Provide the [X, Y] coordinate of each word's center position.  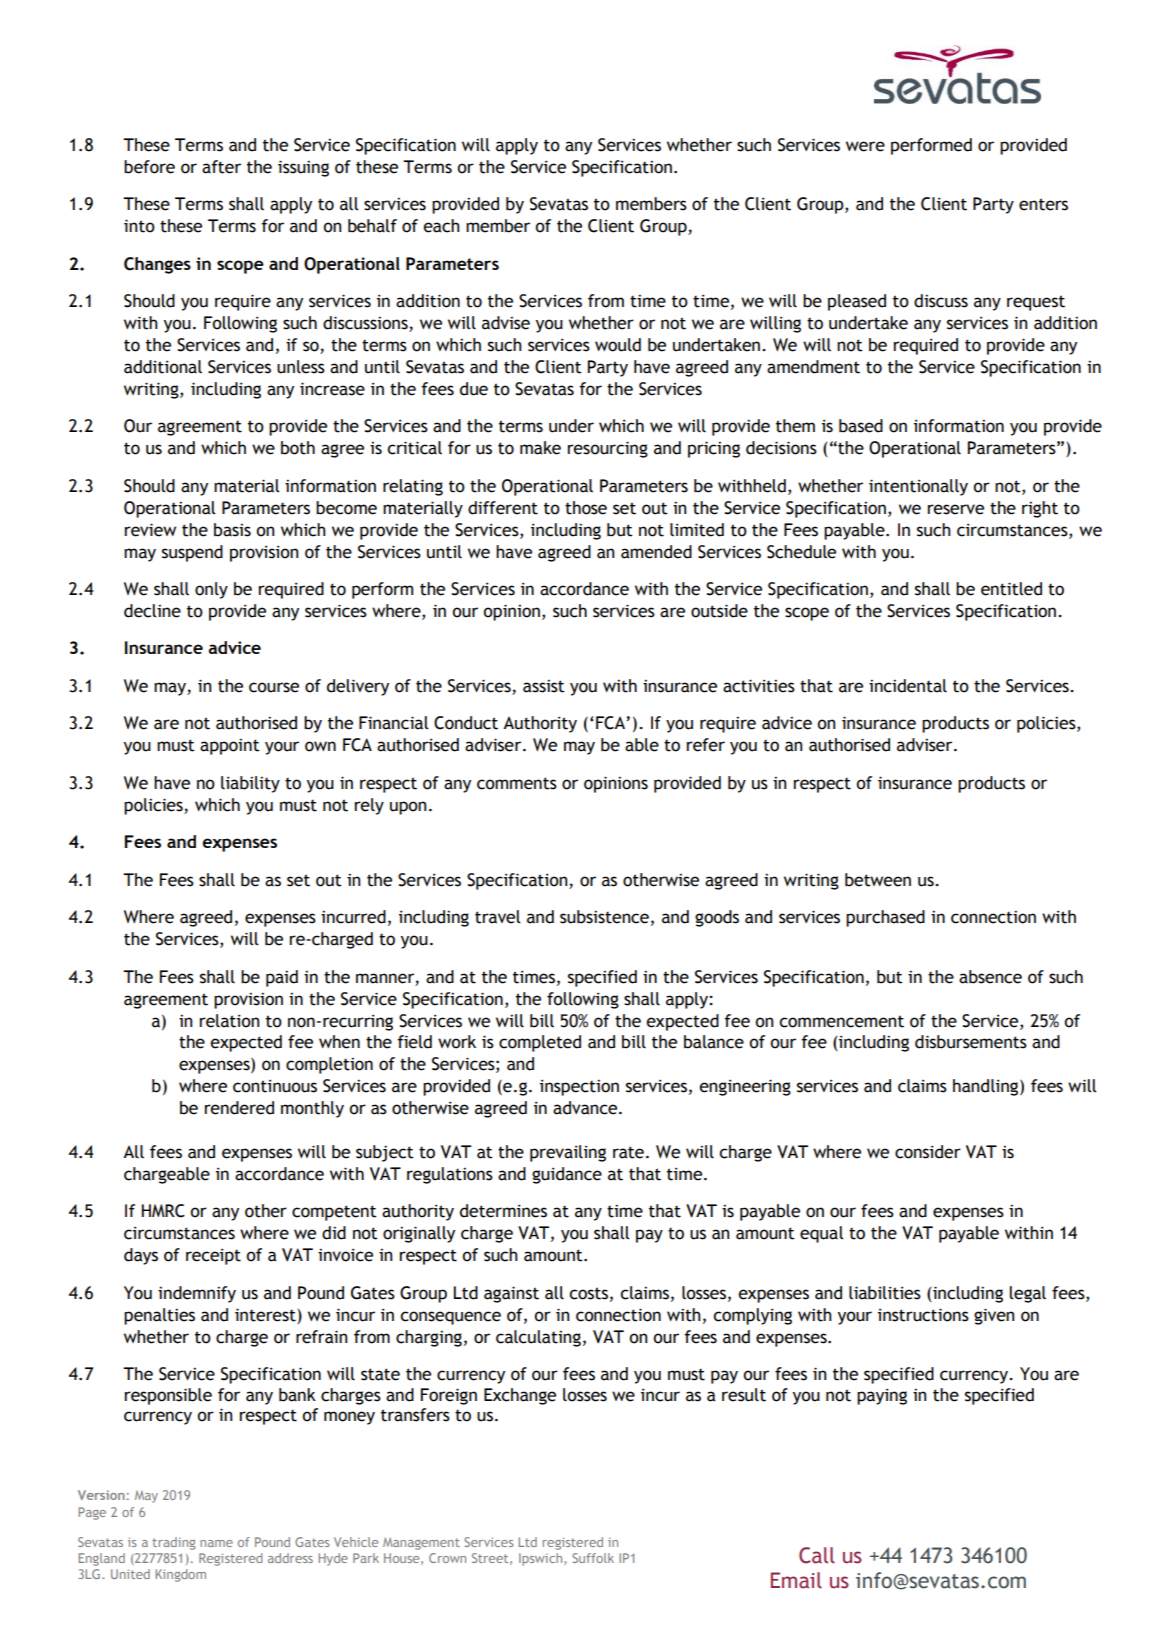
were [865, 146]
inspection [579, 1087]
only [211, 590]
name [216, 1543]
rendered [239, 1108]
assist [544, 686]
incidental [908, 686]
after [221, 167]
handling [987, 1087]
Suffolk [593, 1558]
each [441, 226]
